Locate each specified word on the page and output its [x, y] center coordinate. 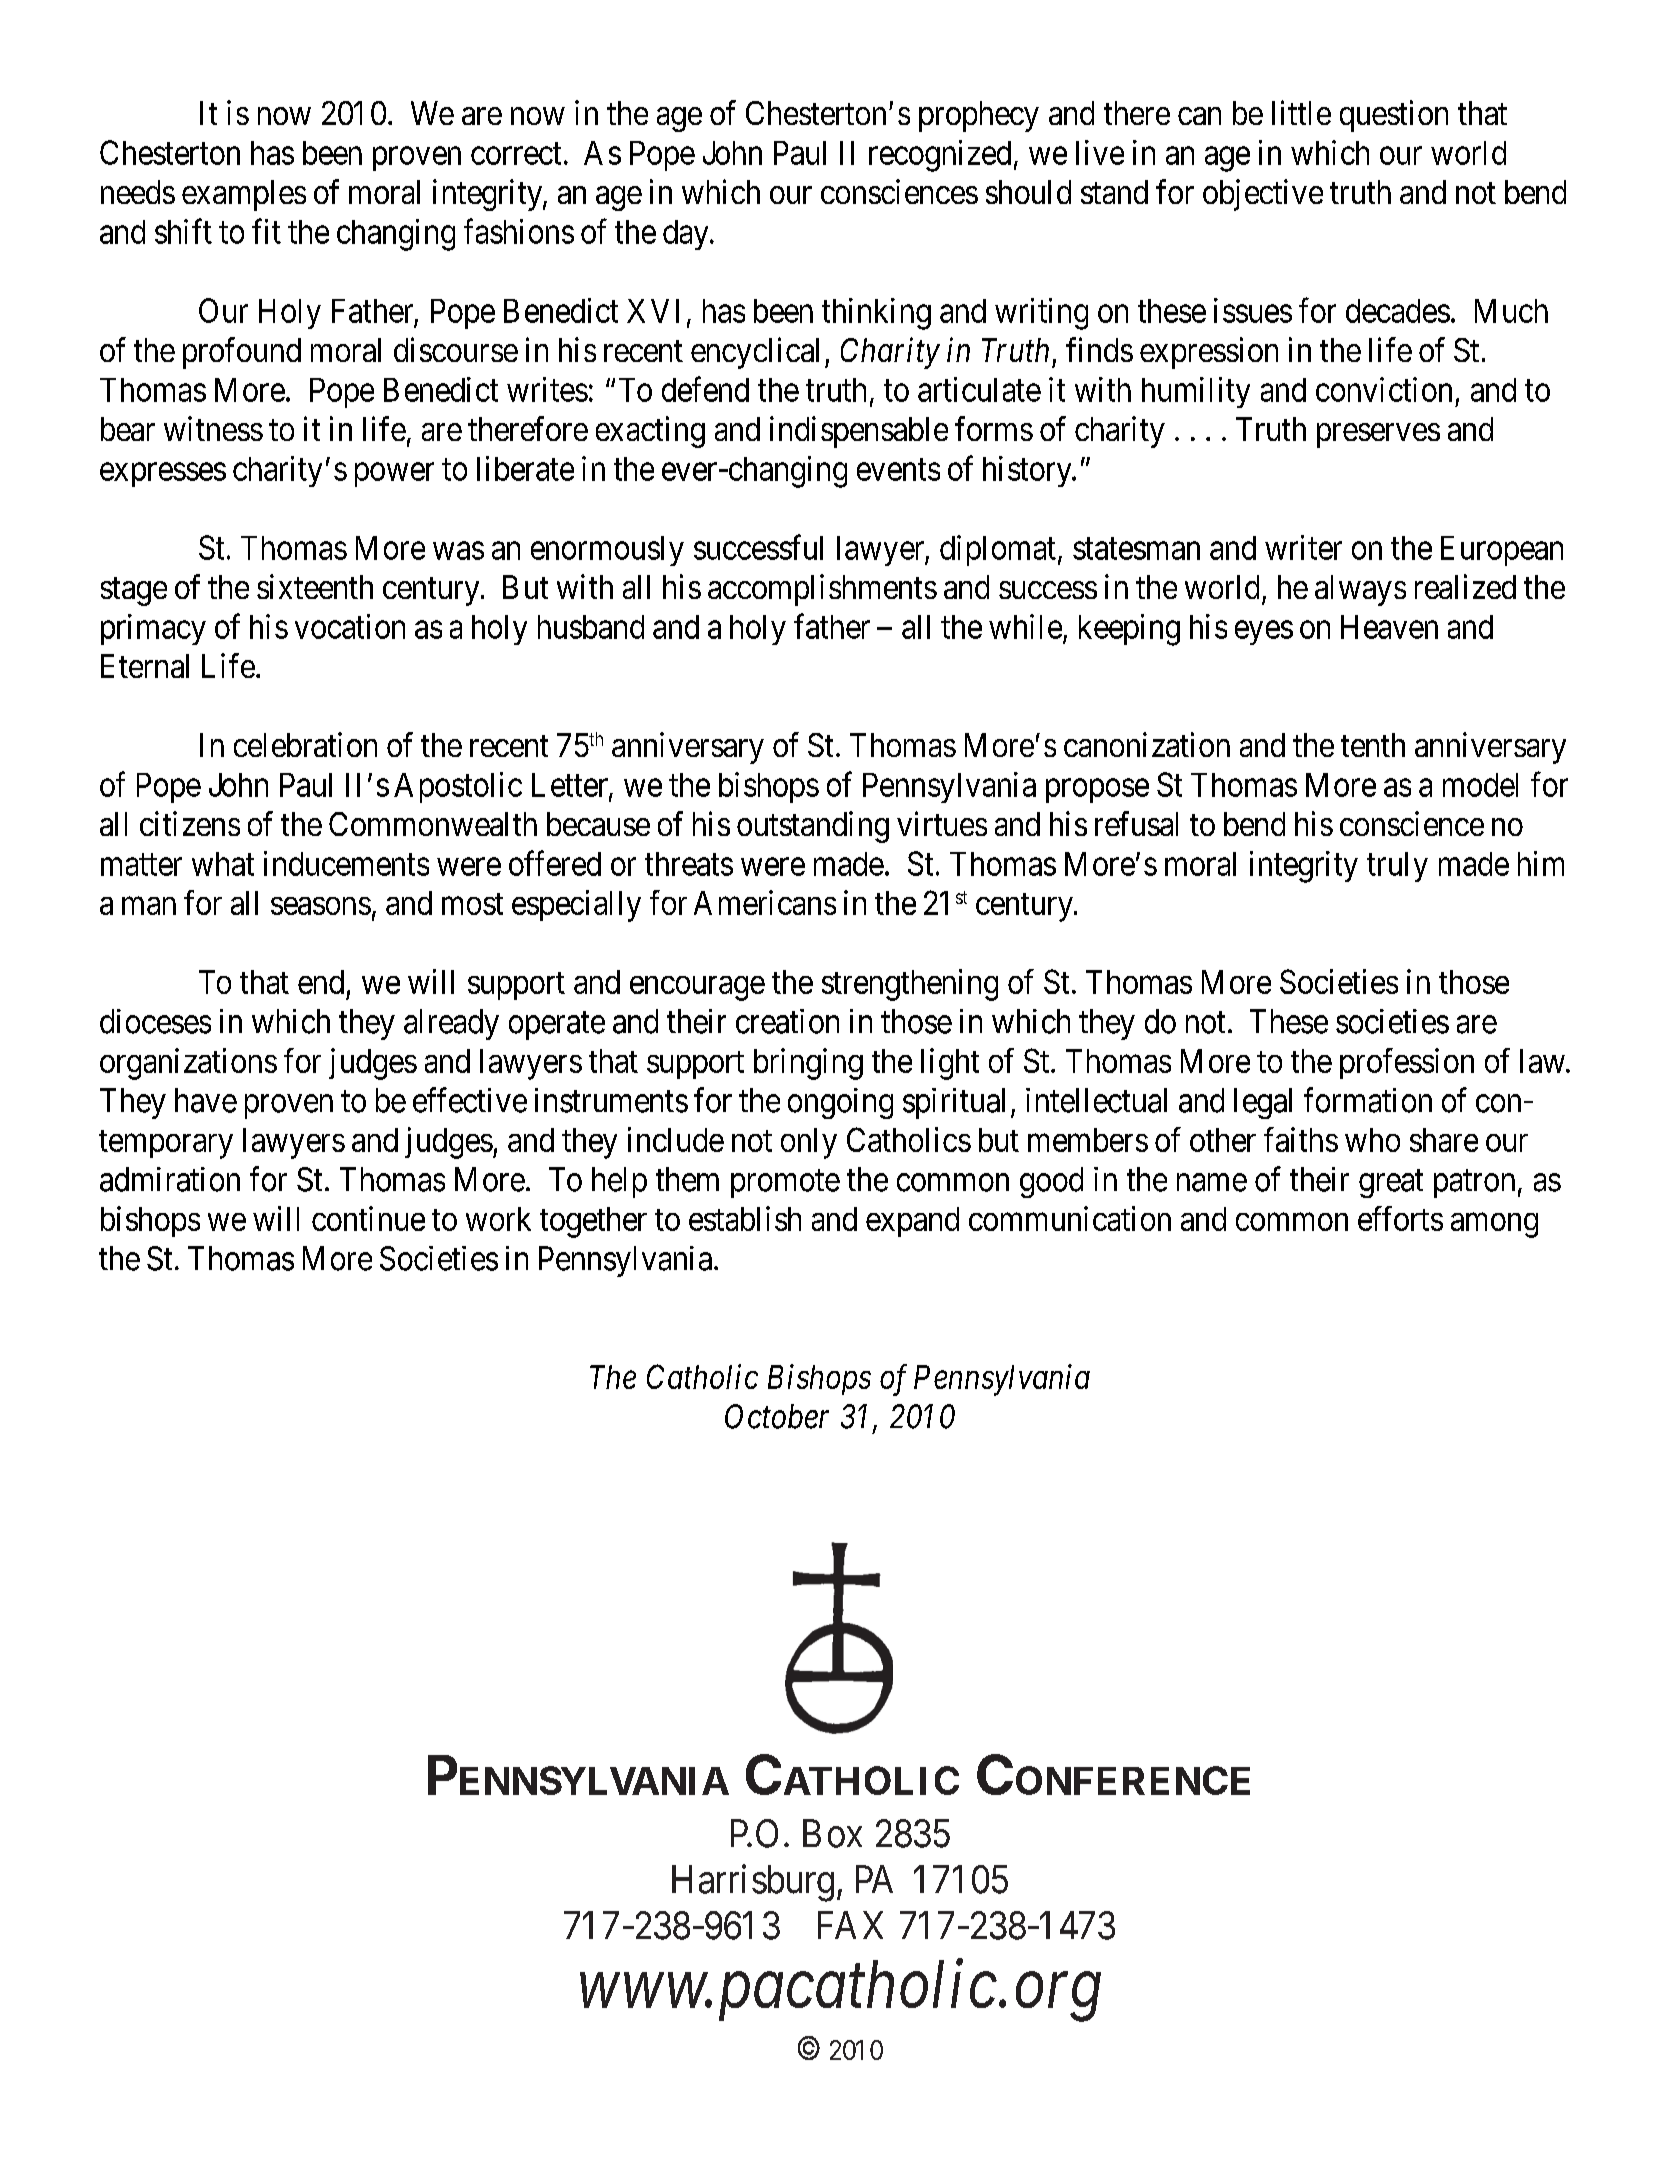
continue [368, 1218]
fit [266, 231]
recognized [940, 156]
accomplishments [822, 590]
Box [832, 1833]
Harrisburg [753, 1883]
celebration [305, 744]
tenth [1373, 745]
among [1494, 1225]
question [1394, 116]
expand [912, 1222]
